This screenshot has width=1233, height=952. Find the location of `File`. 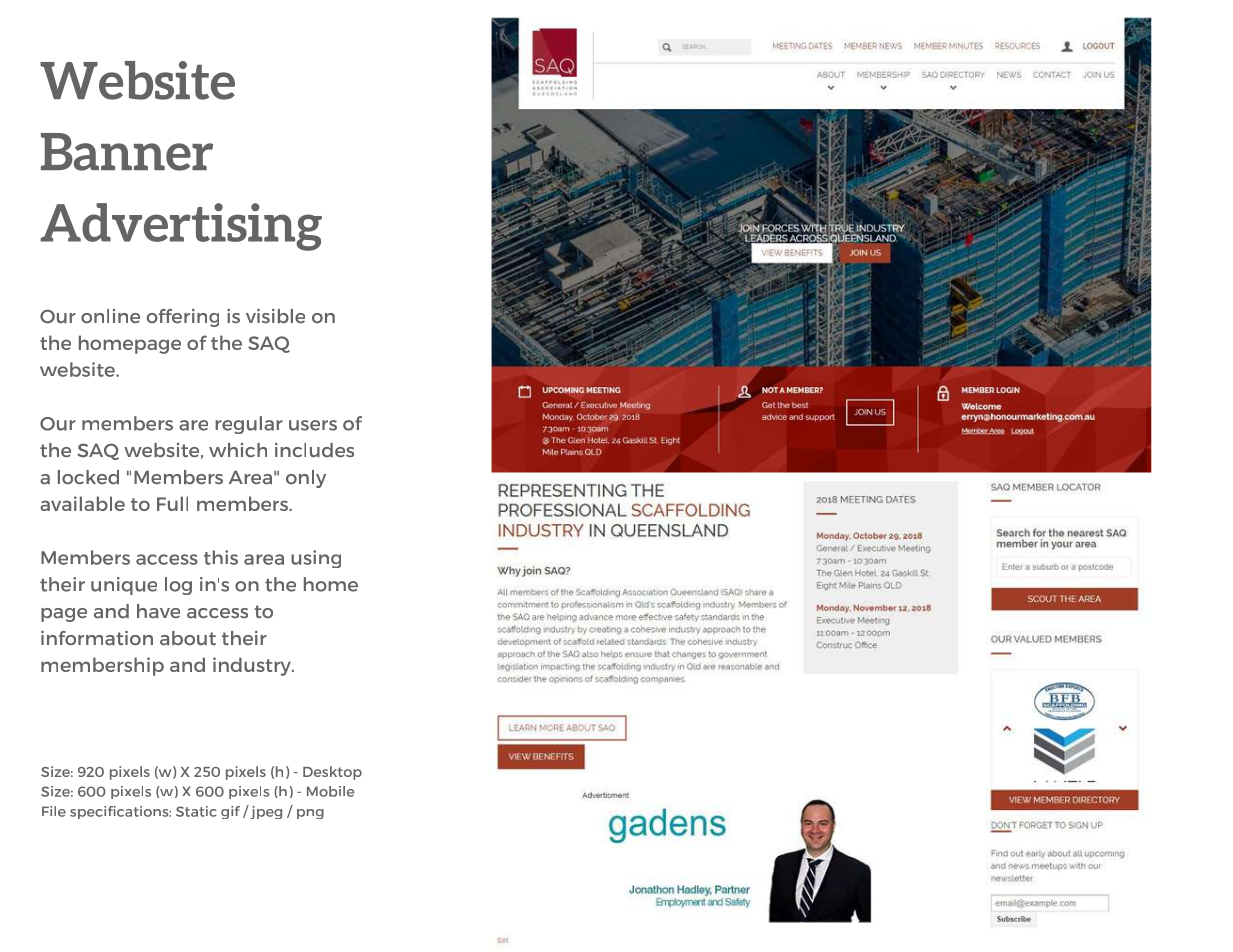

File is located at coordinates (54, 811).
